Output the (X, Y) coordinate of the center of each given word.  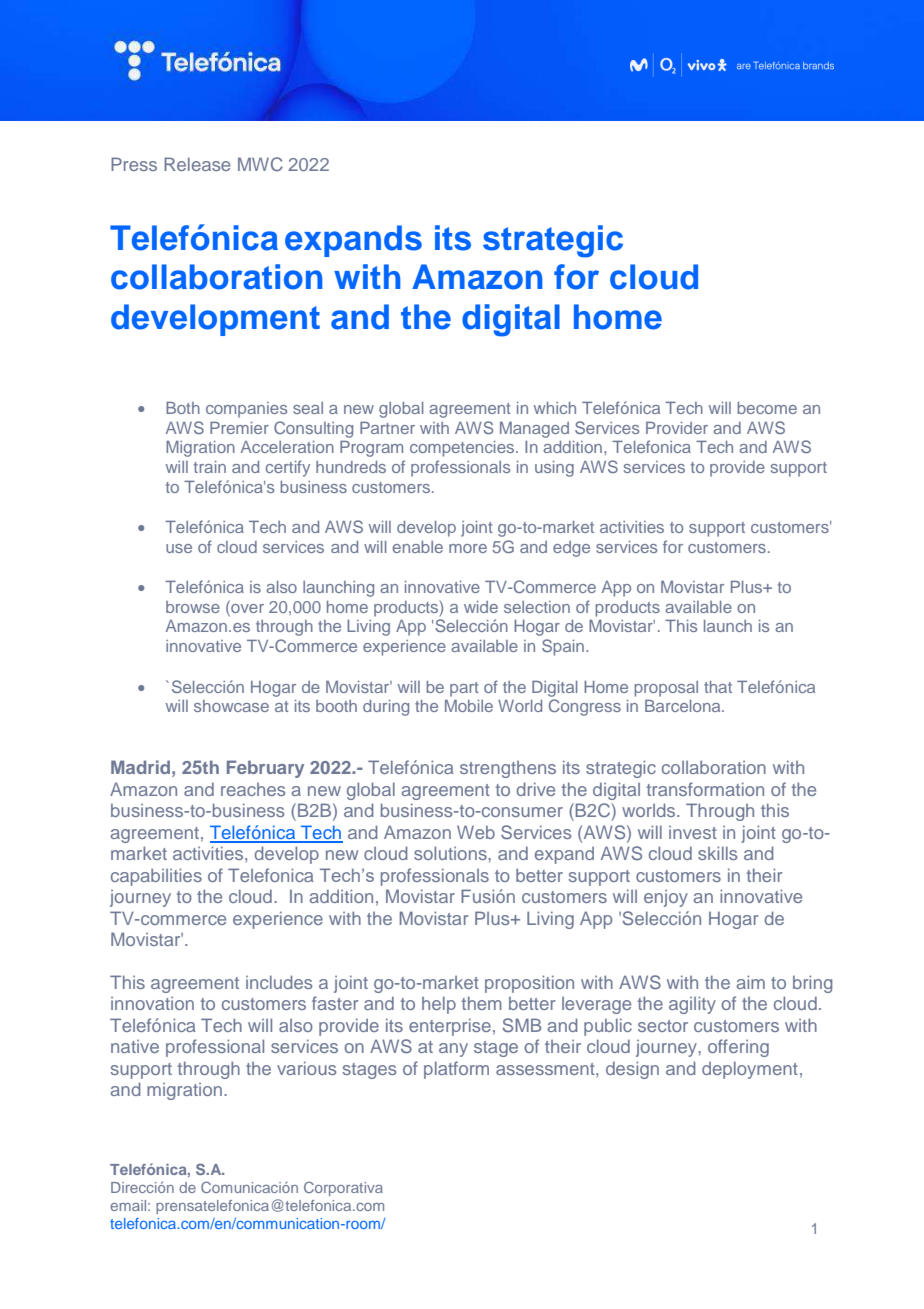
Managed (534, 430)
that (718, 687)
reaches (253, 789)
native (135, 1046)
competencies (463, 449)
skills (717, 853)
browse (193, 607)
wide (481, 607)
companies (246, 410)
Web (476, 832)
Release (197, 164)
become (767, 408)
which (555, 408)
